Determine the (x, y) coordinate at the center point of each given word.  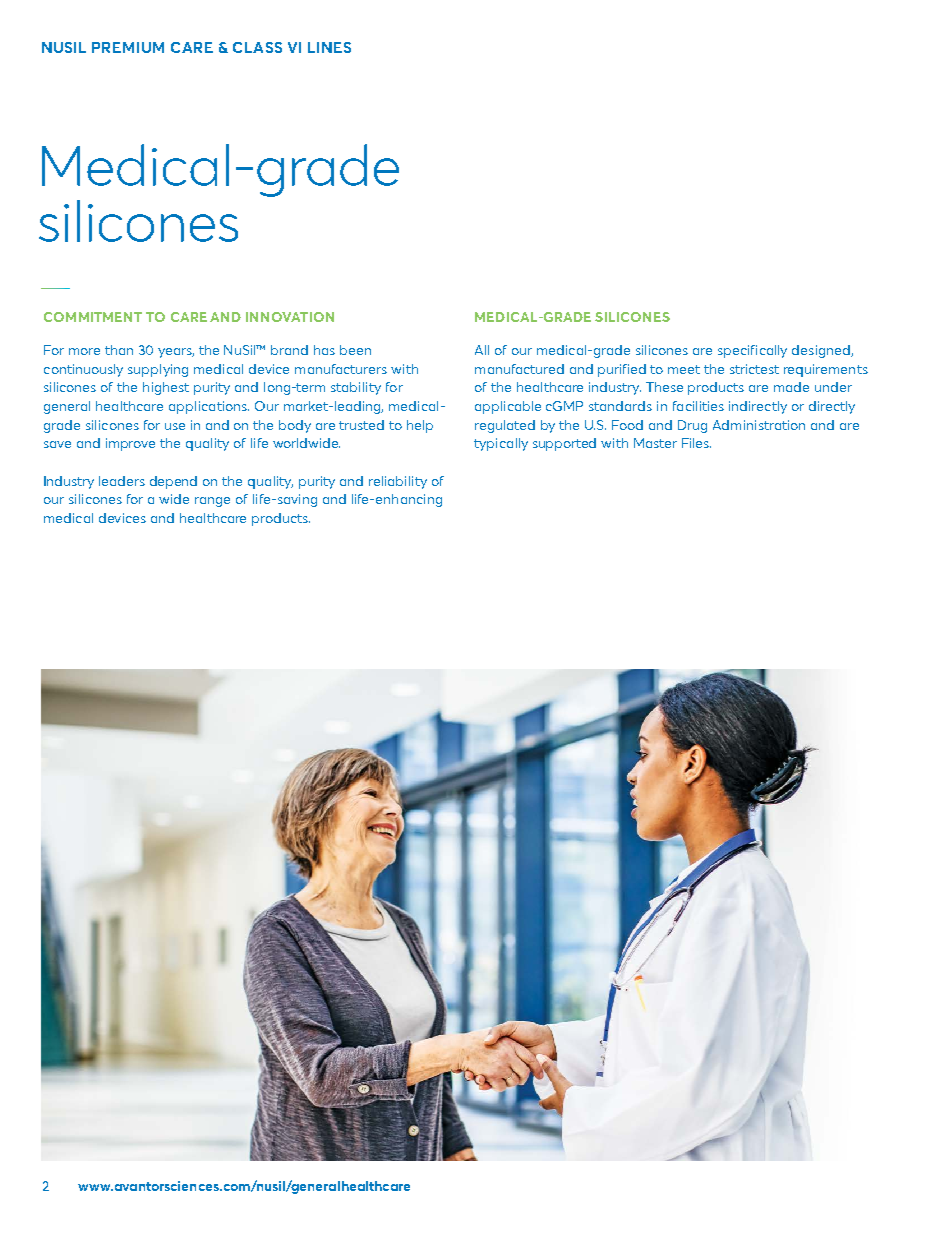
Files (696, 443)
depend (173, 482)
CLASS (257, 47)
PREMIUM (128, 47)
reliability (398, 482)
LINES (329, 47)
